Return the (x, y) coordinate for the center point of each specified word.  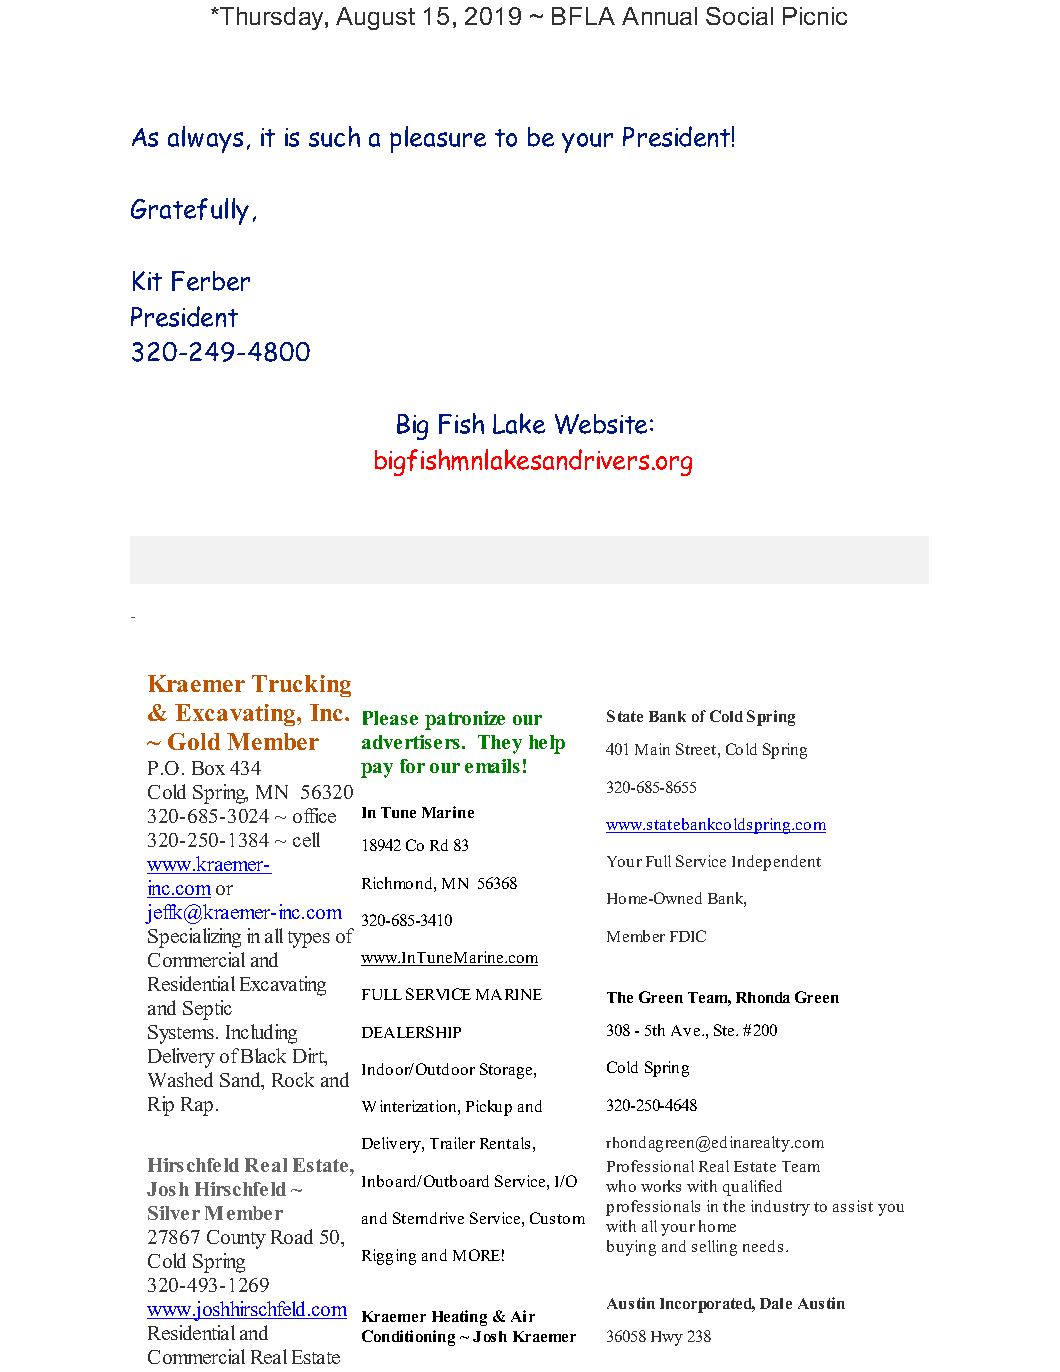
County (236, 1239)
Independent (776, 863)
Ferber (211, 281)
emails (492, 766)
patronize (465, 720)
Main (652, 749)
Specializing (194, 938)
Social (739, 16)
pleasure (438, 139)
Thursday (272, 18)
